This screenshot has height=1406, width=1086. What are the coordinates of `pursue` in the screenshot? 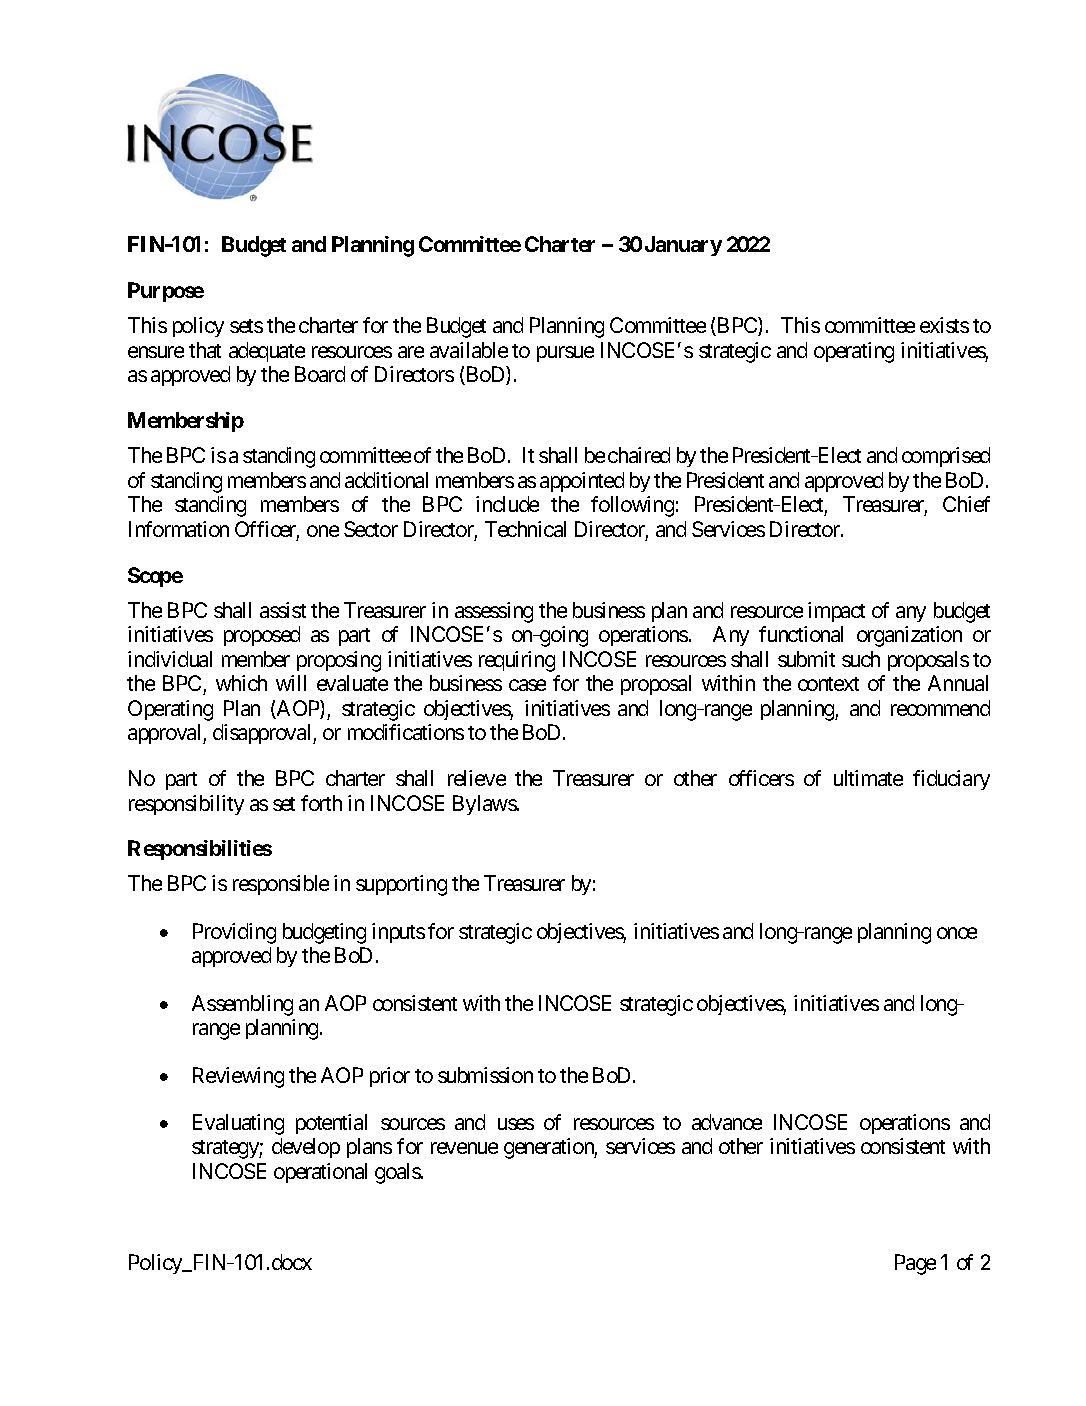 It's located at (565, 354).
